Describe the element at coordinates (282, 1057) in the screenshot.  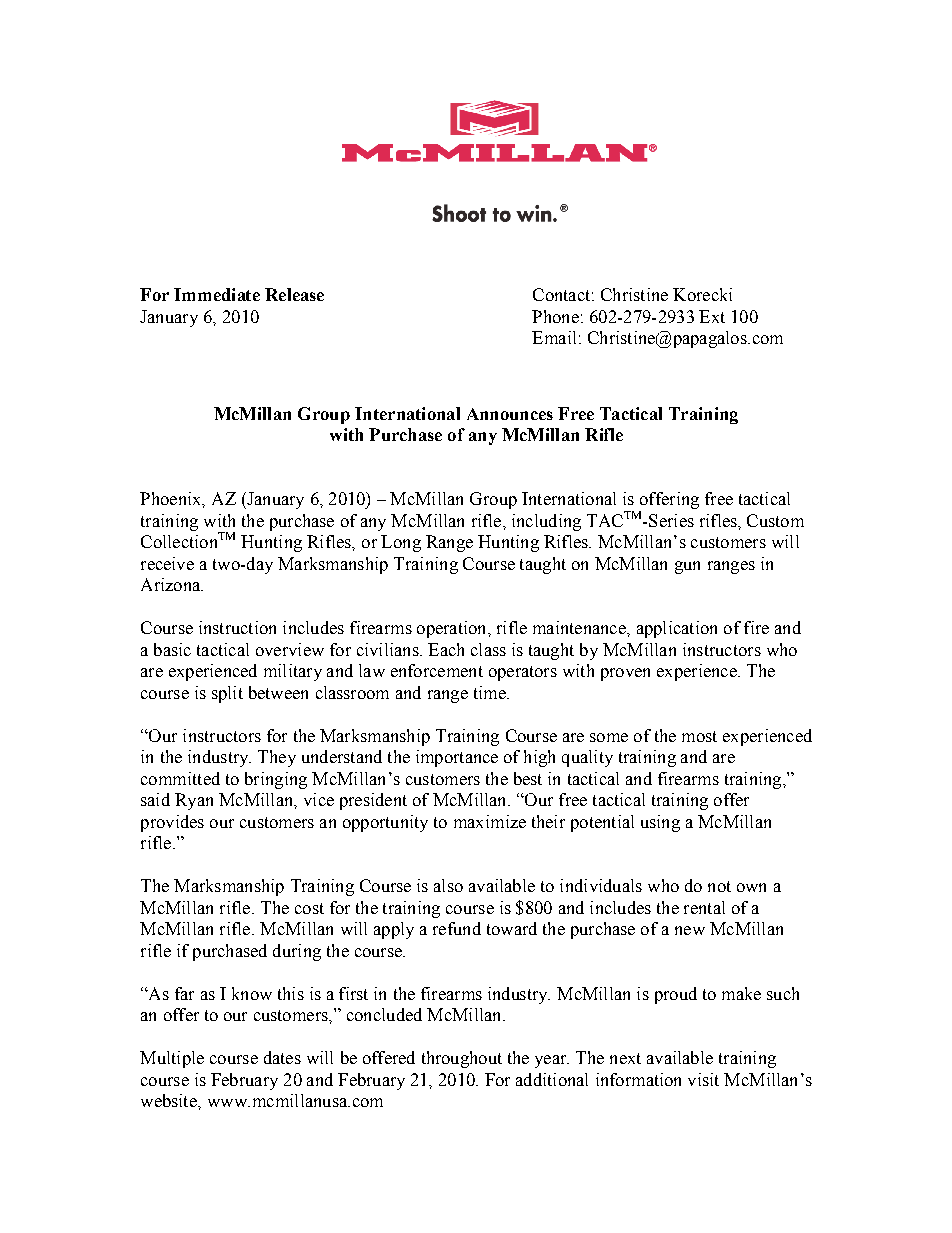
I see `dates` at that location.
